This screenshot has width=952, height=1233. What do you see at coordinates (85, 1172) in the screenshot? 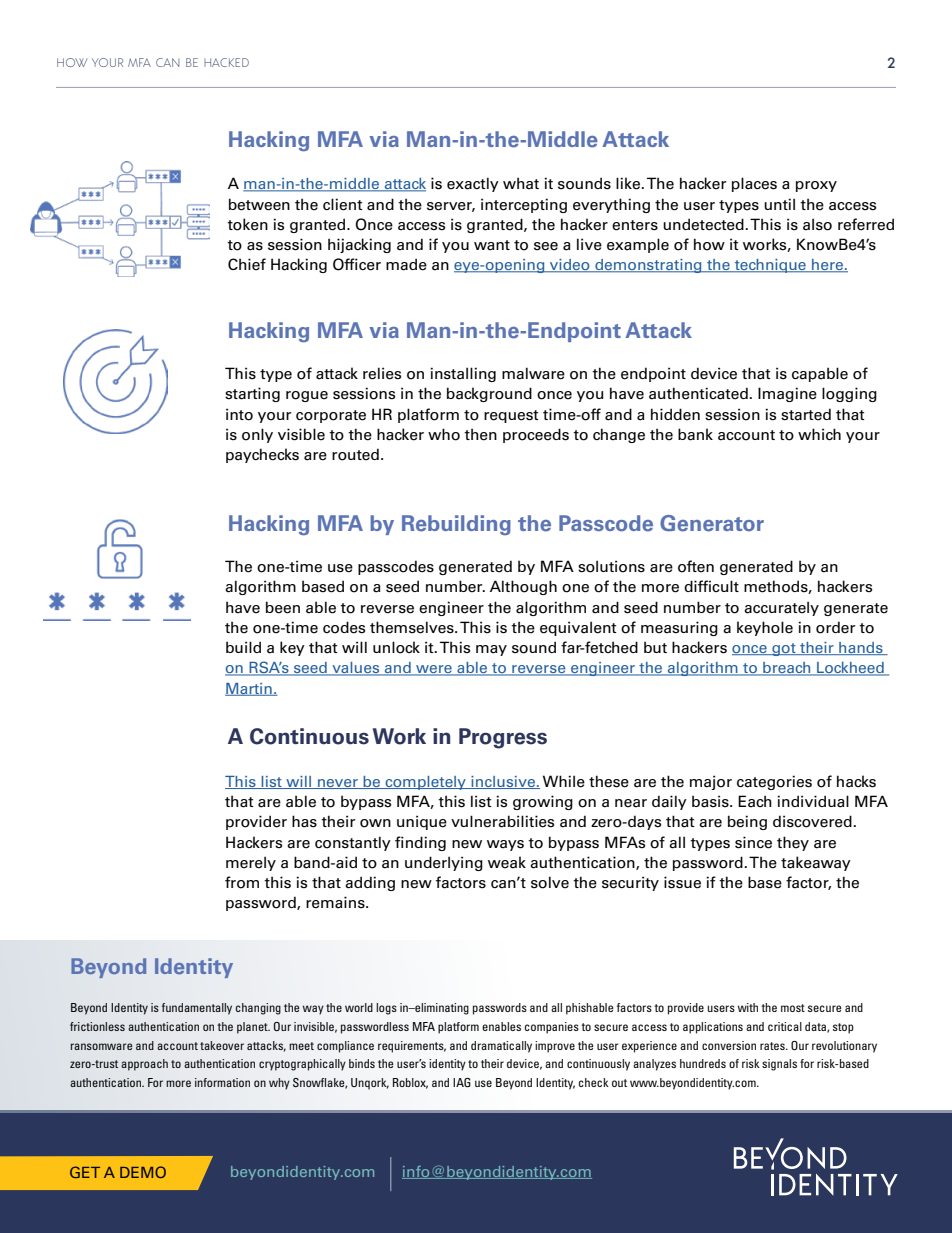
I see `GET` at bounding box center [85, 1172].
